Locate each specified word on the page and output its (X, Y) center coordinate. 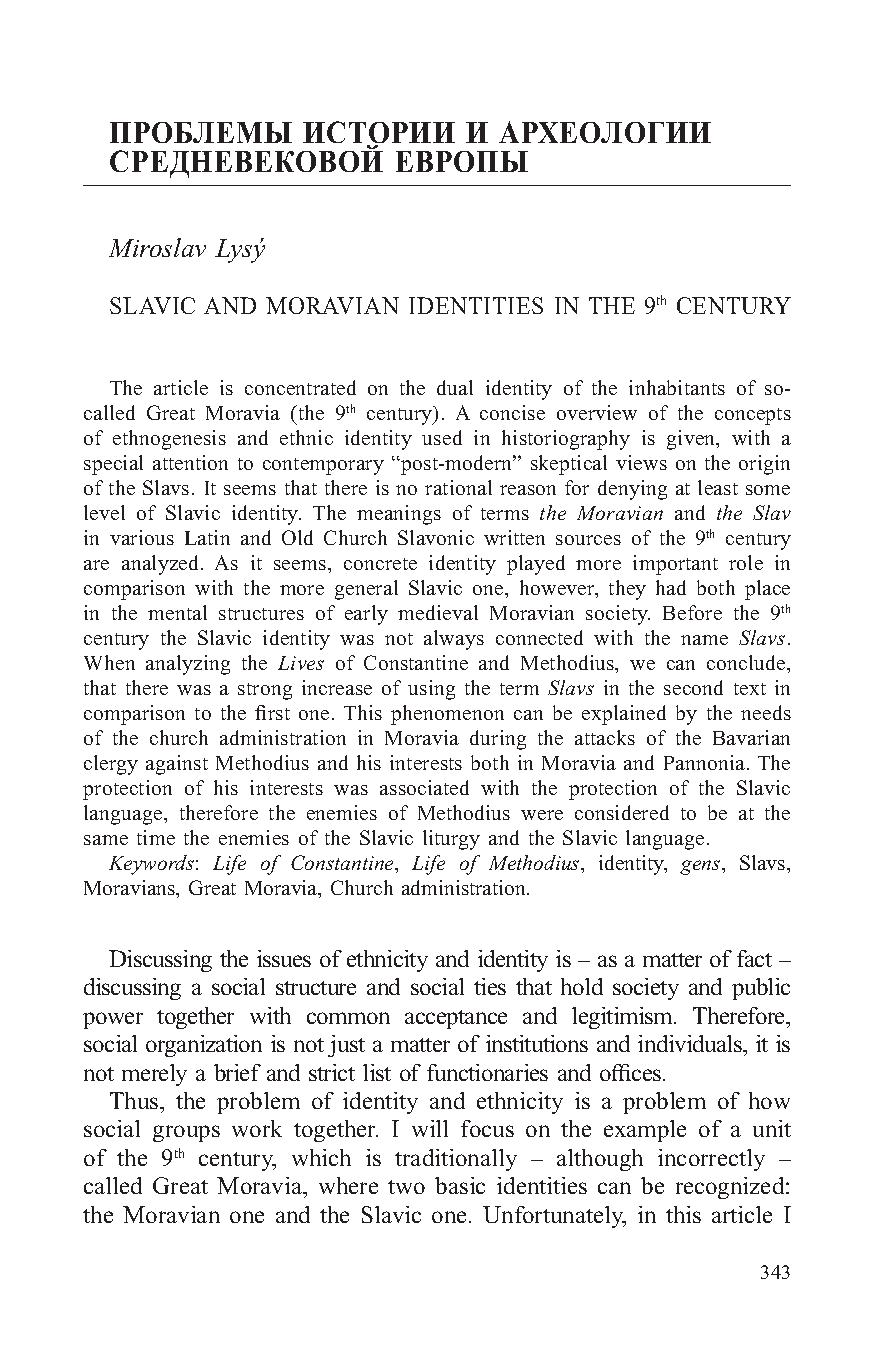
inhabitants (677, 387)
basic (460, 1185)
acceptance (456, 1019)
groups (186, 1133)
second (693, 687)
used (442, 437)
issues (284, 958)
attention (190, 462)
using (431, 690)
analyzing (188, 665)
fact (754, 958)
